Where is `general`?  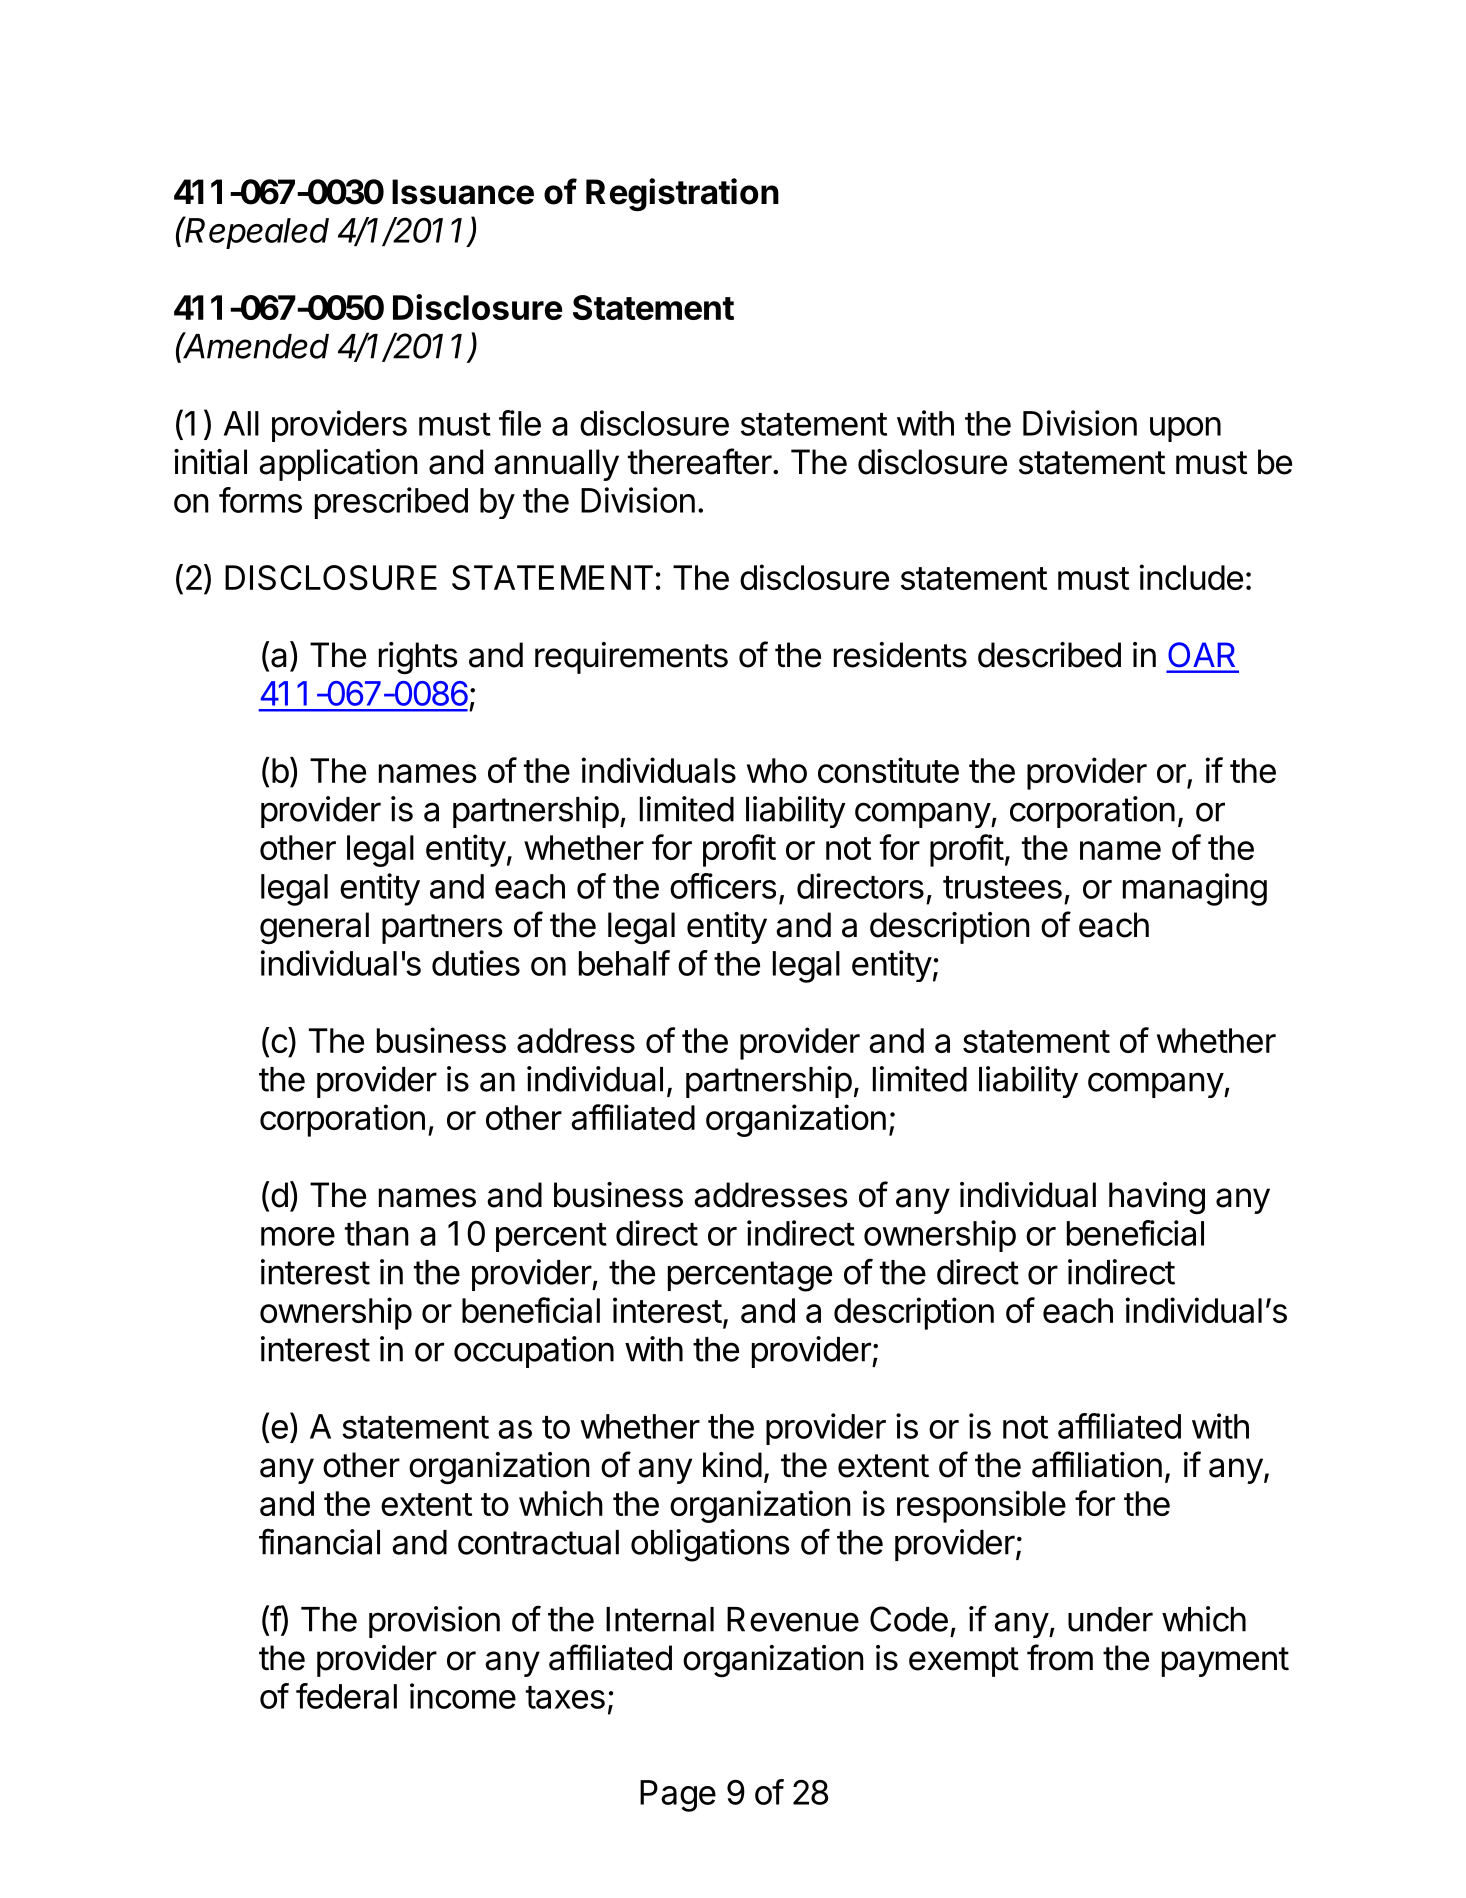 general is located at coordinates (314, 928).
